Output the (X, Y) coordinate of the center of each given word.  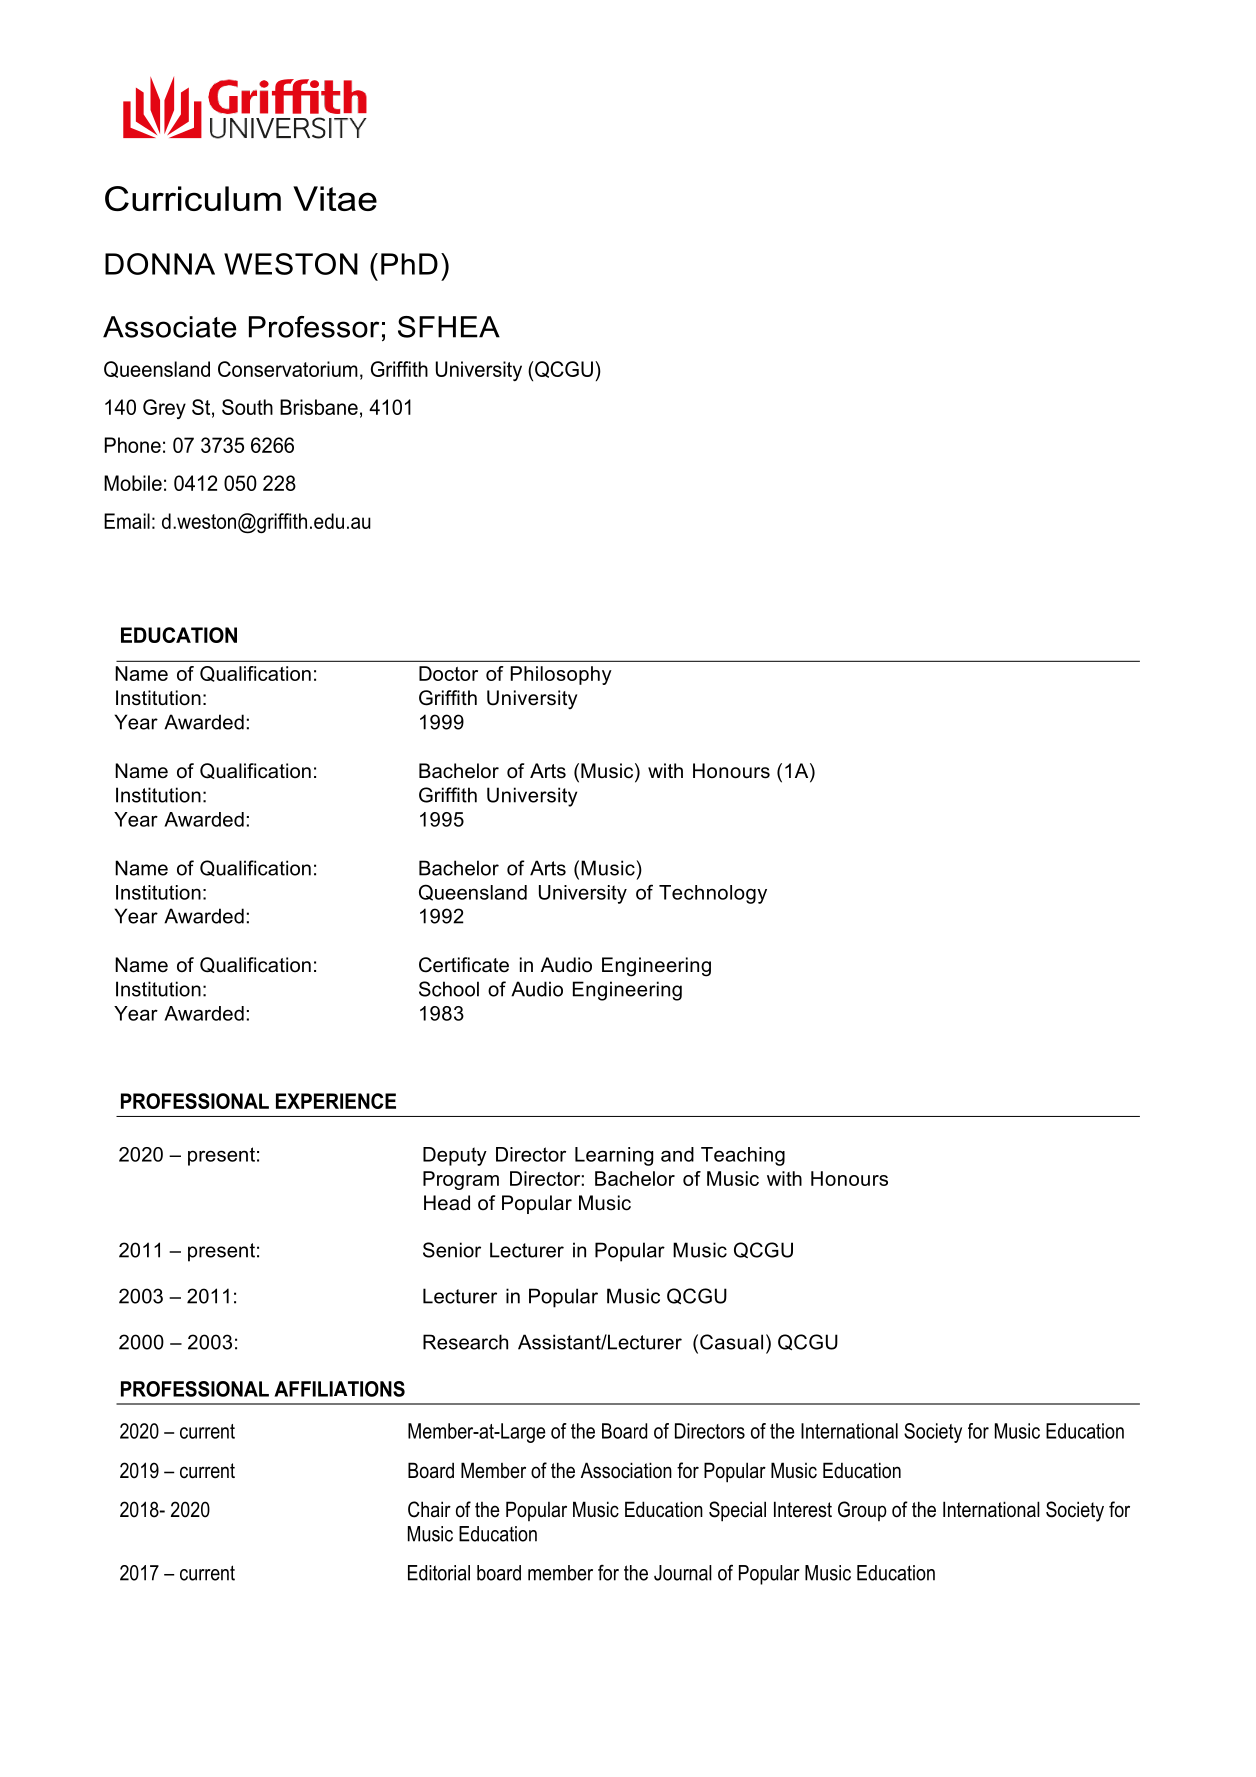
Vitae (335, 198)
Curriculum (193, 198)
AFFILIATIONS (339, 1389)
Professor (314, 327)
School (449, 989)
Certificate (464, 965)
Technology (713, 894)
